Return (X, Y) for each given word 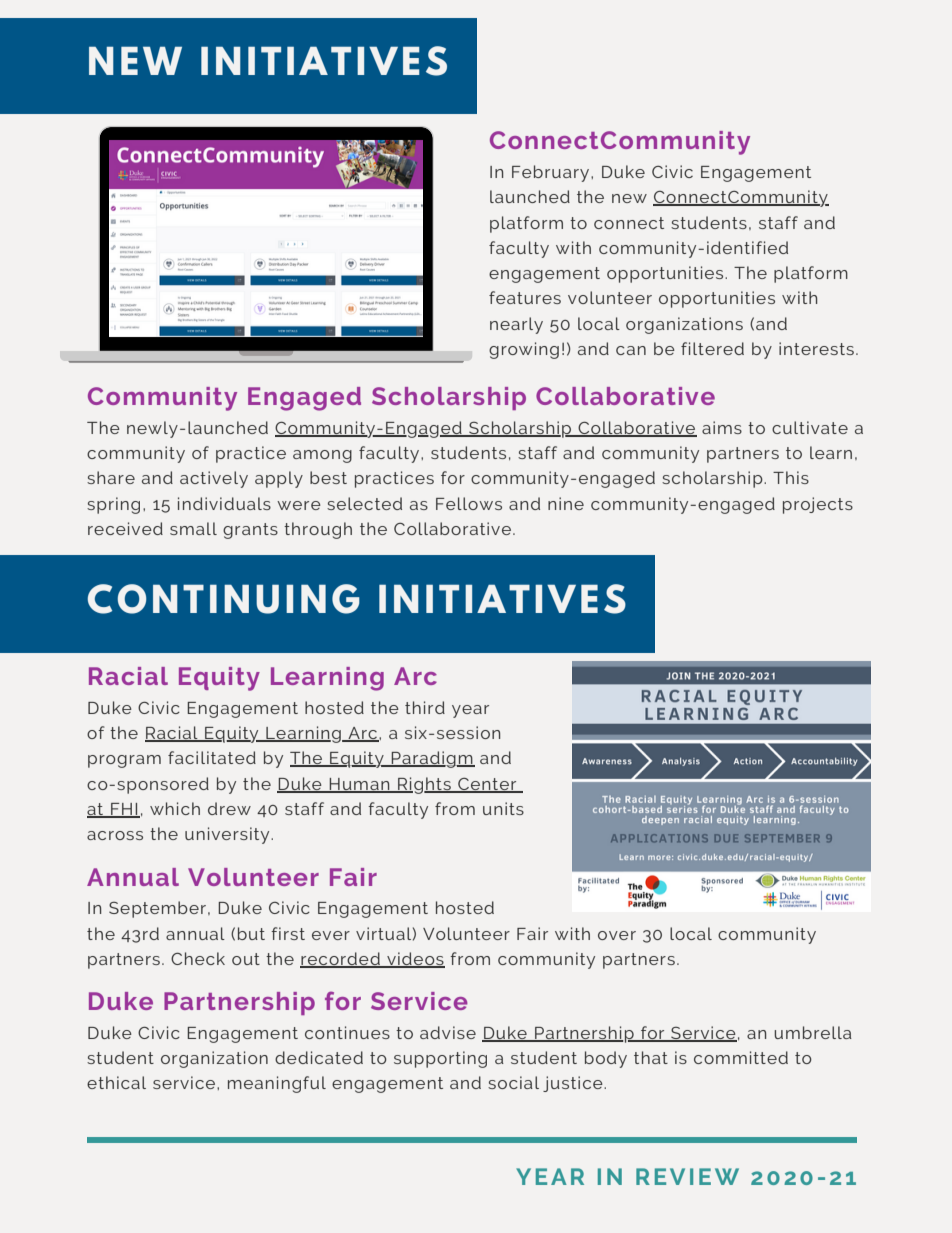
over (617, 935)
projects (818, 505)
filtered (712, 348)
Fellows (469, 503)
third (425, 707)
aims (722, 427)
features (525, 297)
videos (415, 959)
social (513, 1082)
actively (214, 479)
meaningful (277, 1084)
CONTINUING (224, 599)
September (157, 909)
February (552, 173)
